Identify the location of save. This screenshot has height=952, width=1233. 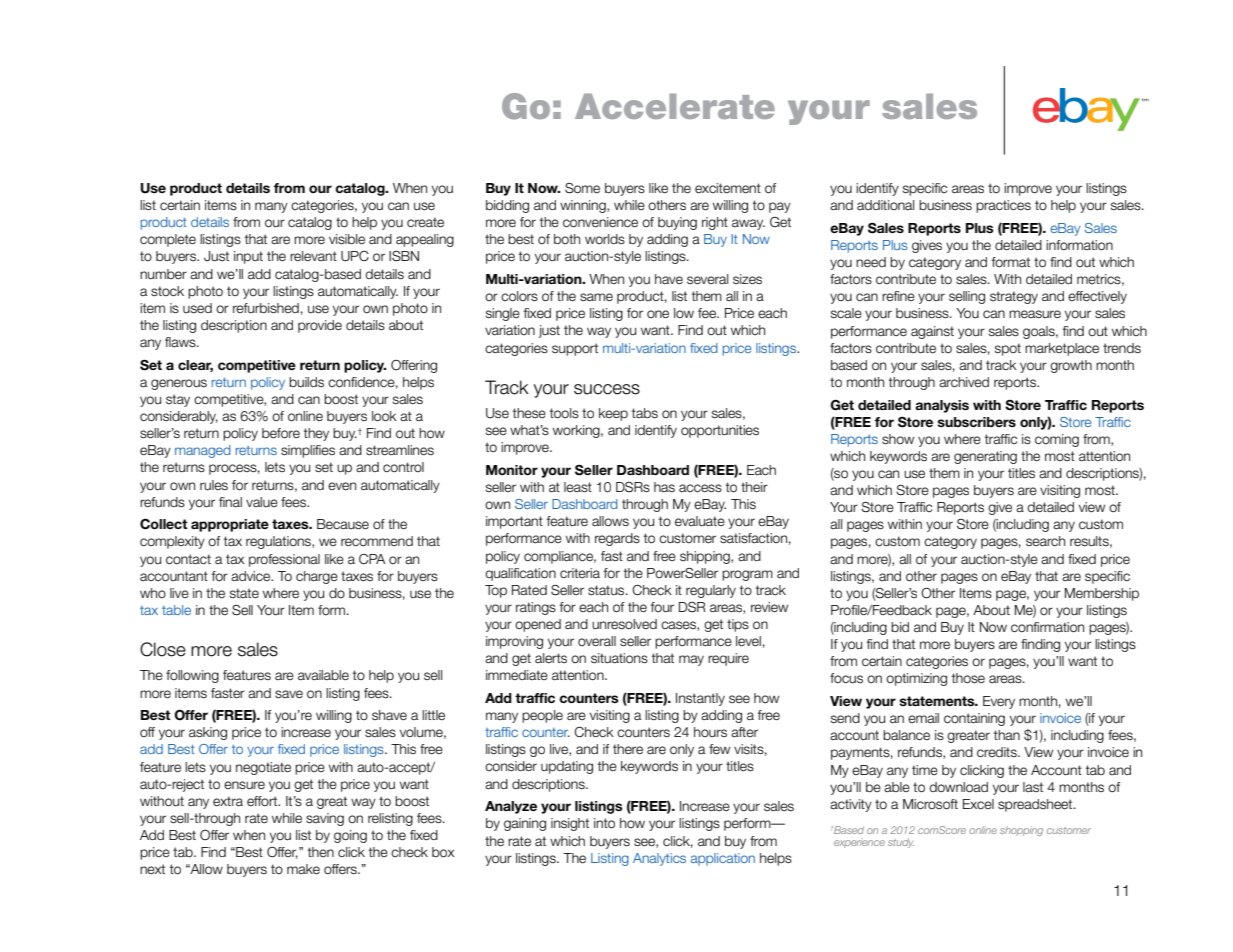
(289, 694).
